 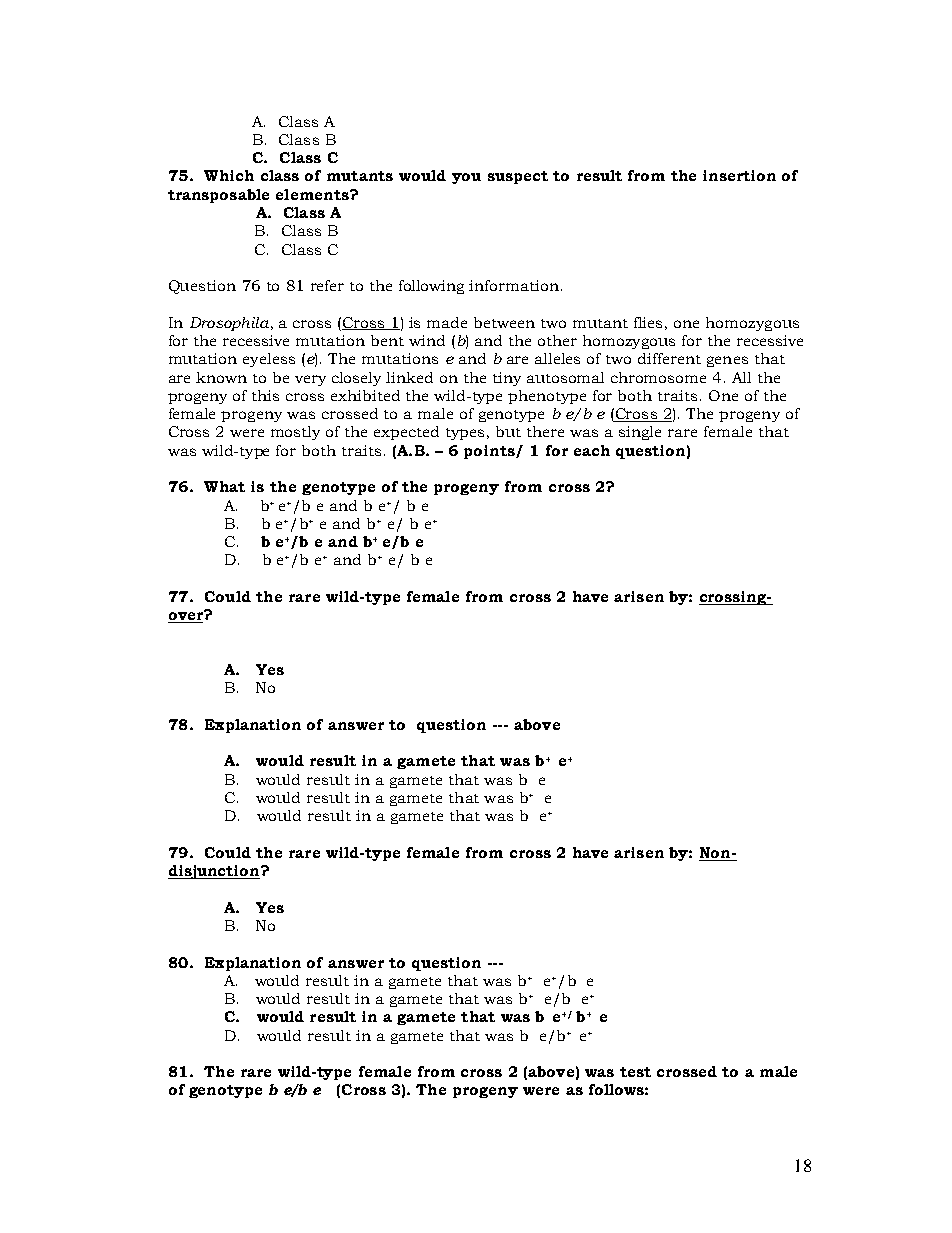 I want to click on insertion, so click(x=739, y=175).
